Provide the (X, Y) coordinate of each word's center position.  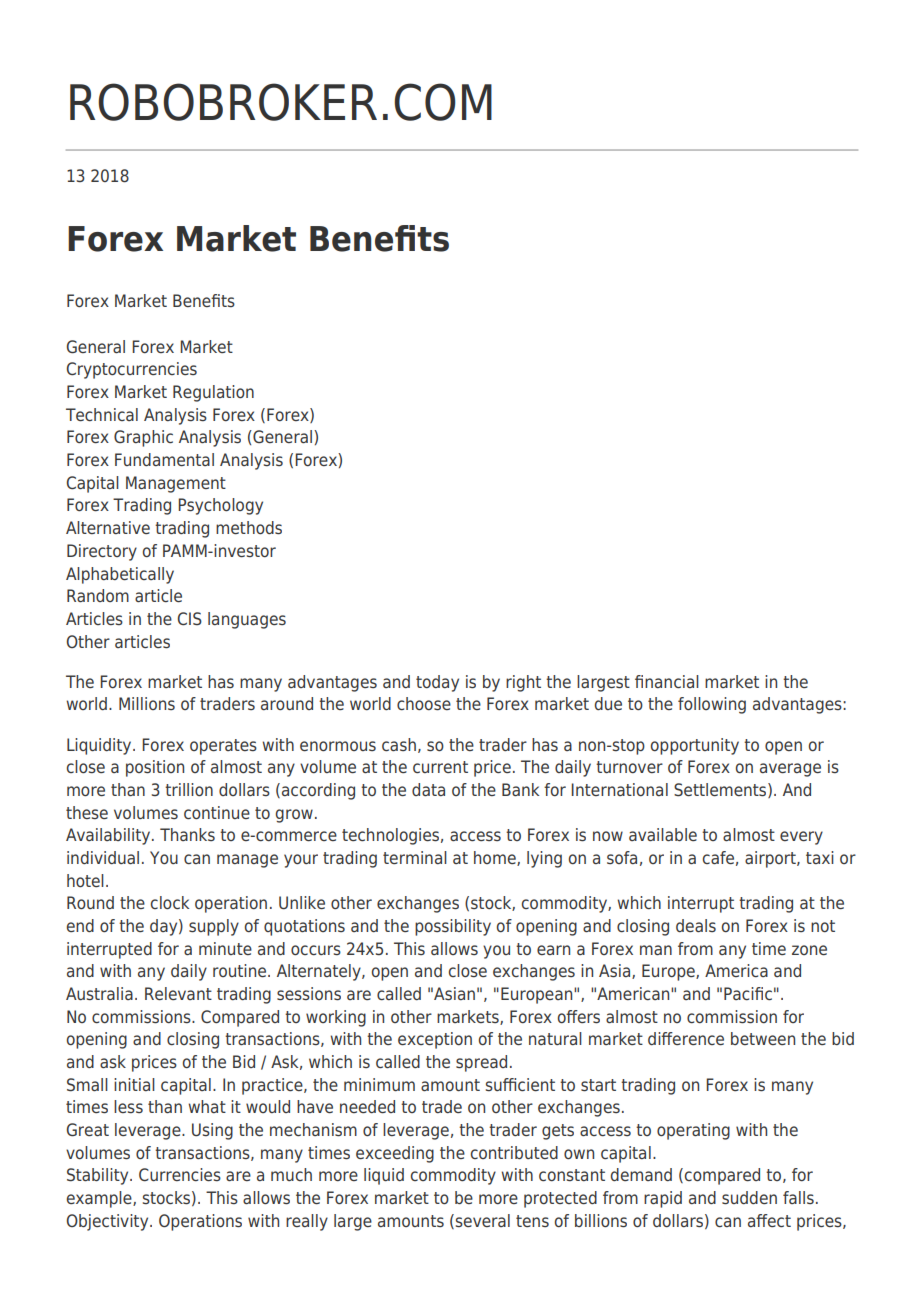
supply (214, 927)
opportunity (694, 746)
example (100, 1199)
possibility (453, 927)
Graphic (143, 438)
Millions (147, 703)
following (712, 705)
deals (696, 925)
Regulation (213, 393)
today (437, 683)
